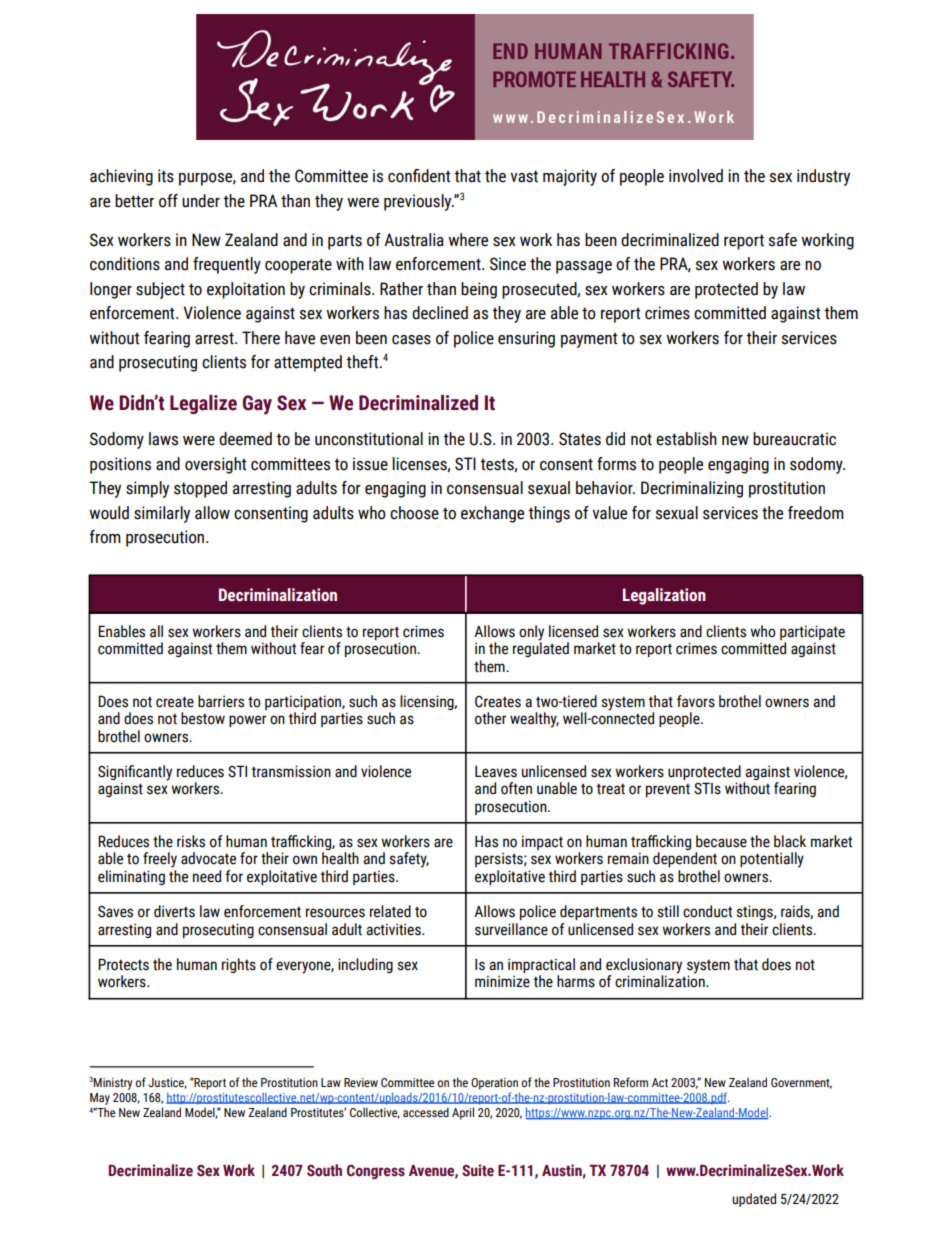 The height and width of the document is (1233, 952). I want to click on similarly, so click(162, 514).
